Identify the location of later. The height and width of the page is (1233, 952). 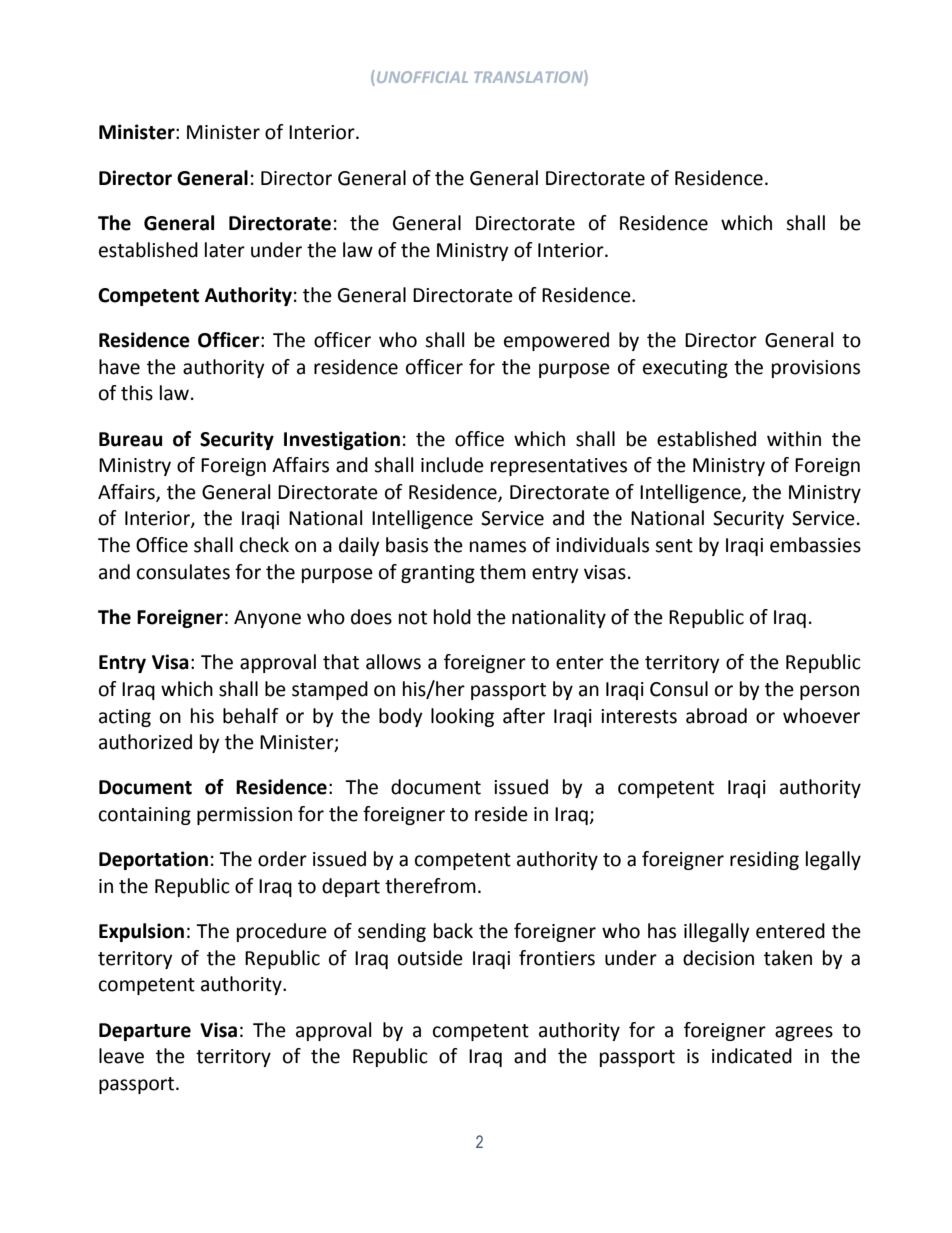
(225, 250).
